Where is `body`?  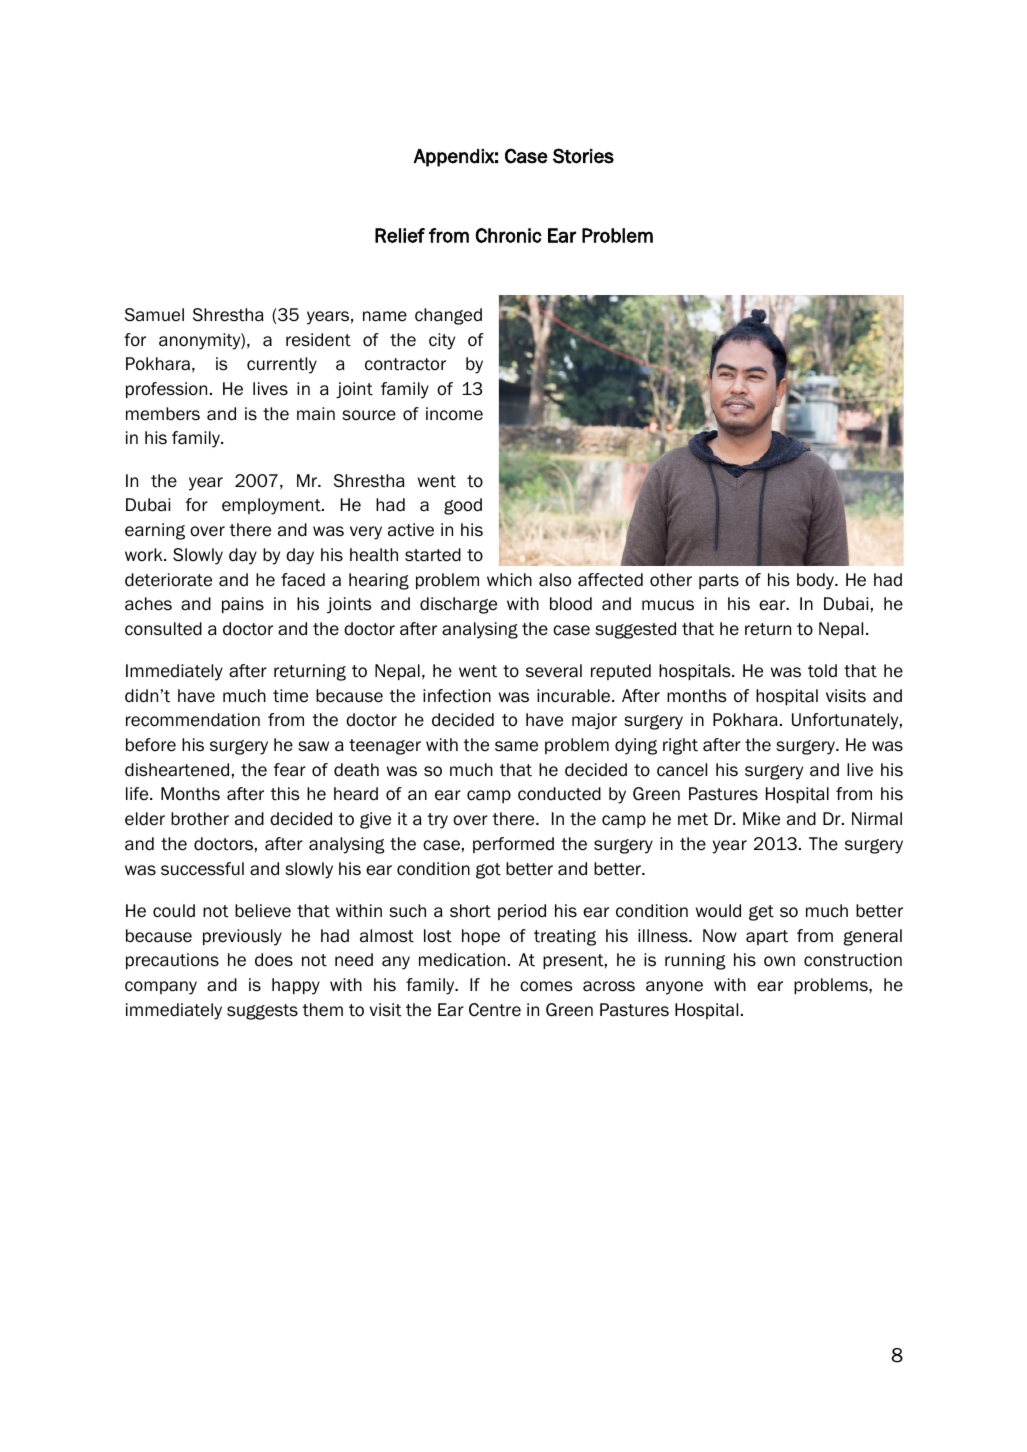
body is located at coordinates (817, 581).
